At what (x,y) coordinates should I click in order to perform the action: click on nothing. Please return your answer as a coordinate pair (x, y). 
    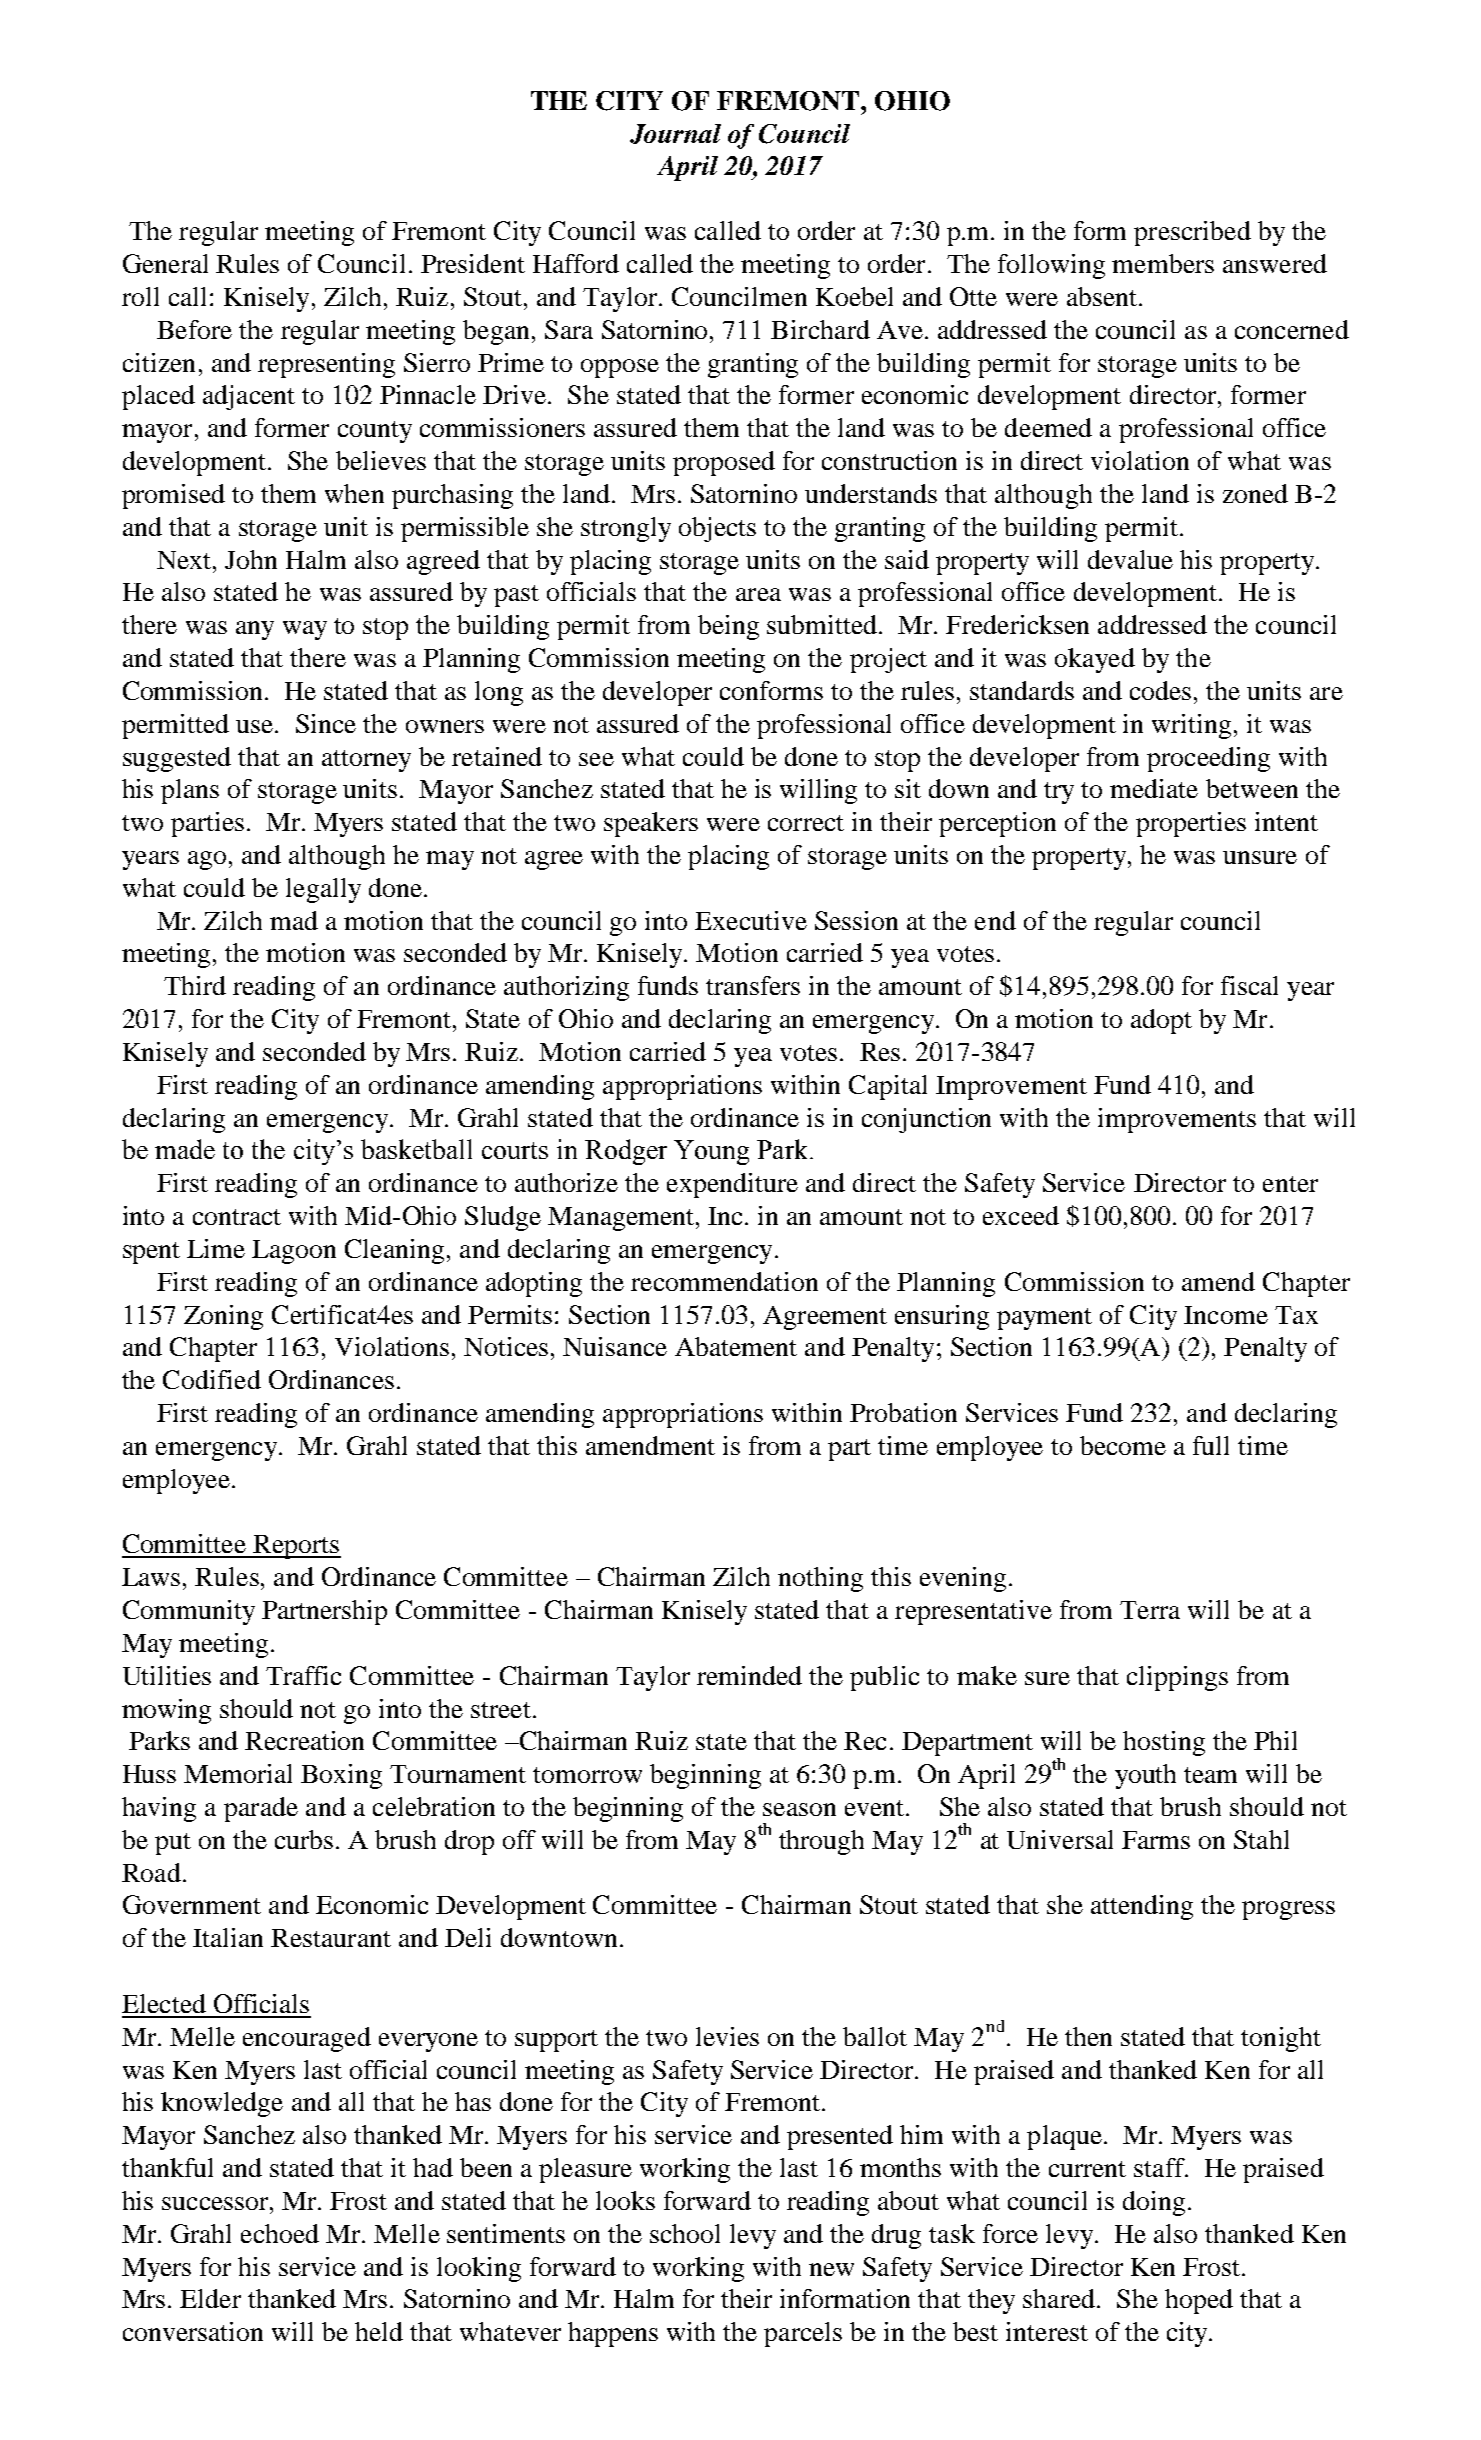
    Looking at the image, I should click on (820, 1579).
